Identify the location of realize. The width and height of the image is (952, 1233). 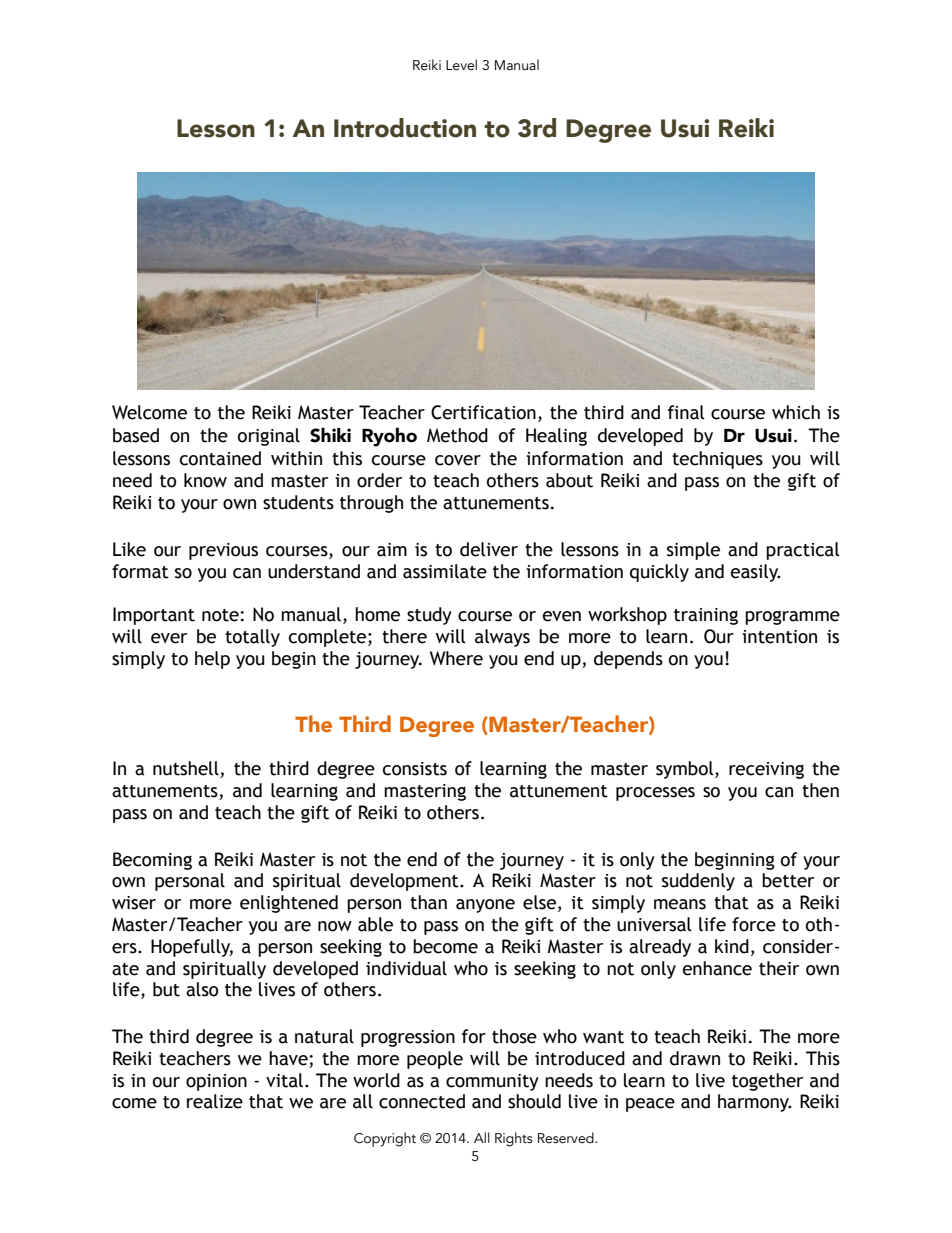
(215, 1101).
